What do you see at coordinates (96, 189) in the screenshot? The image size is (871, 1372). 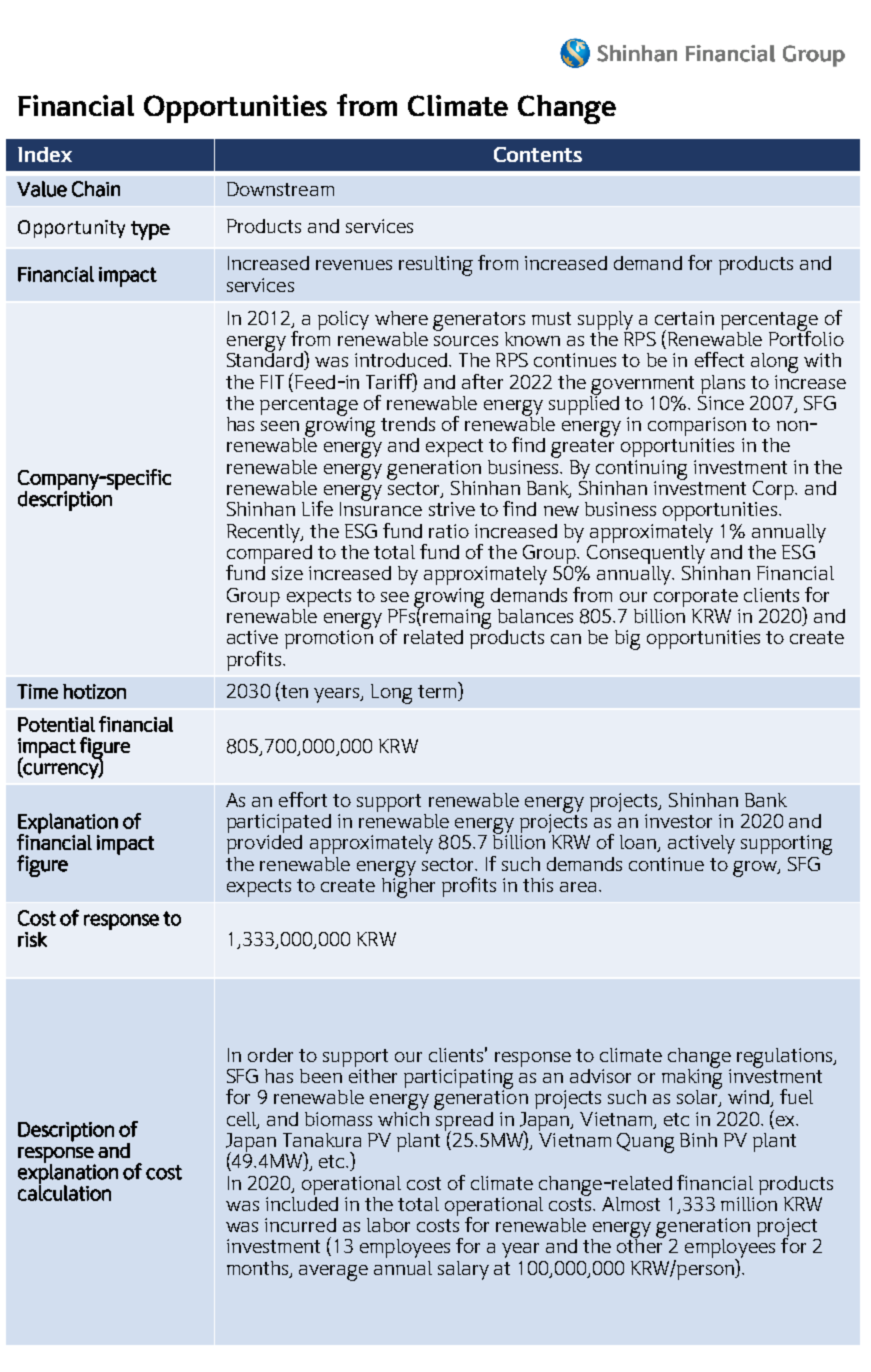 I see `Chain` at bounding box center [96, 189].
